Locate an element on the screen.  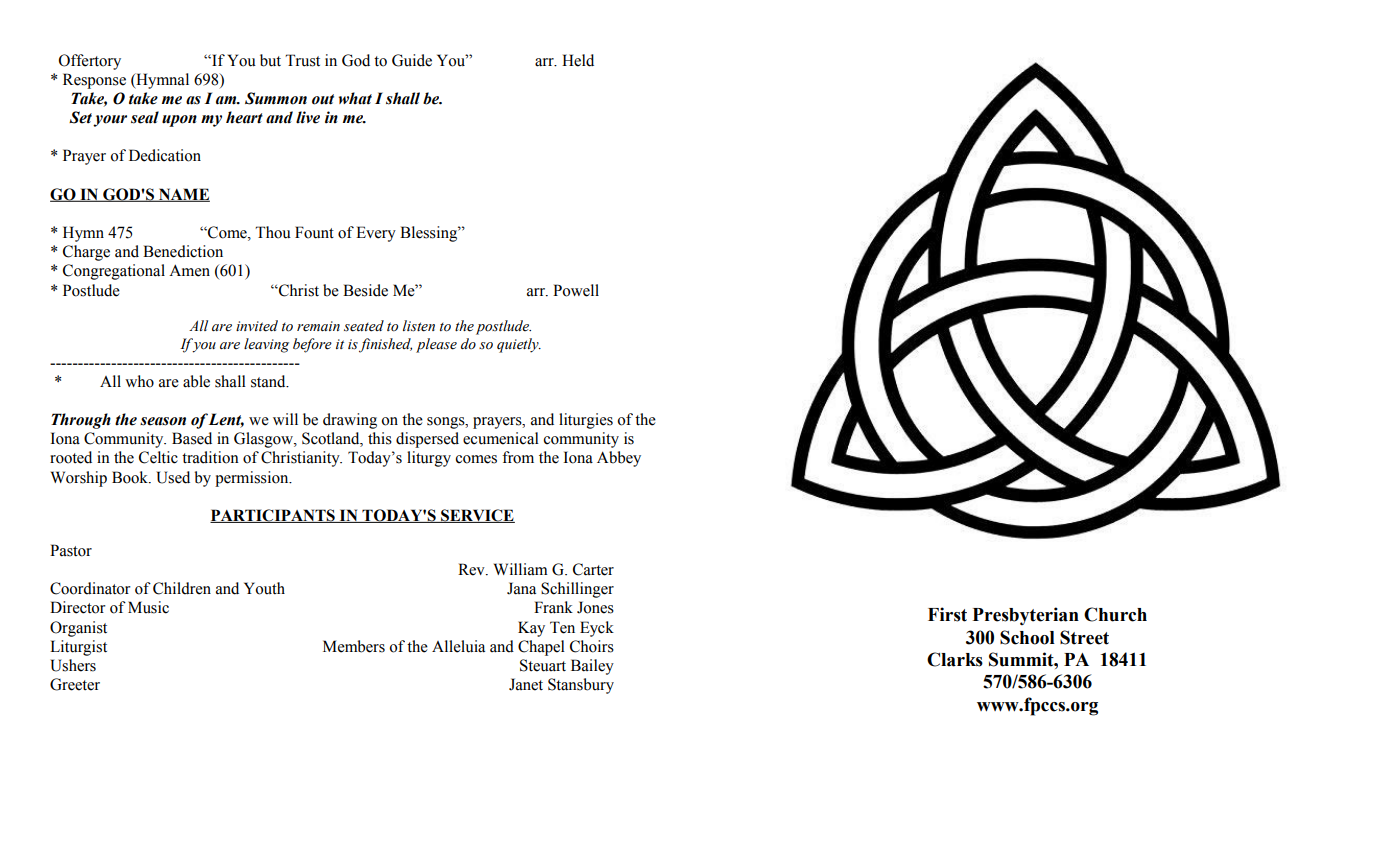
able is located at coordinates (196, 381).
